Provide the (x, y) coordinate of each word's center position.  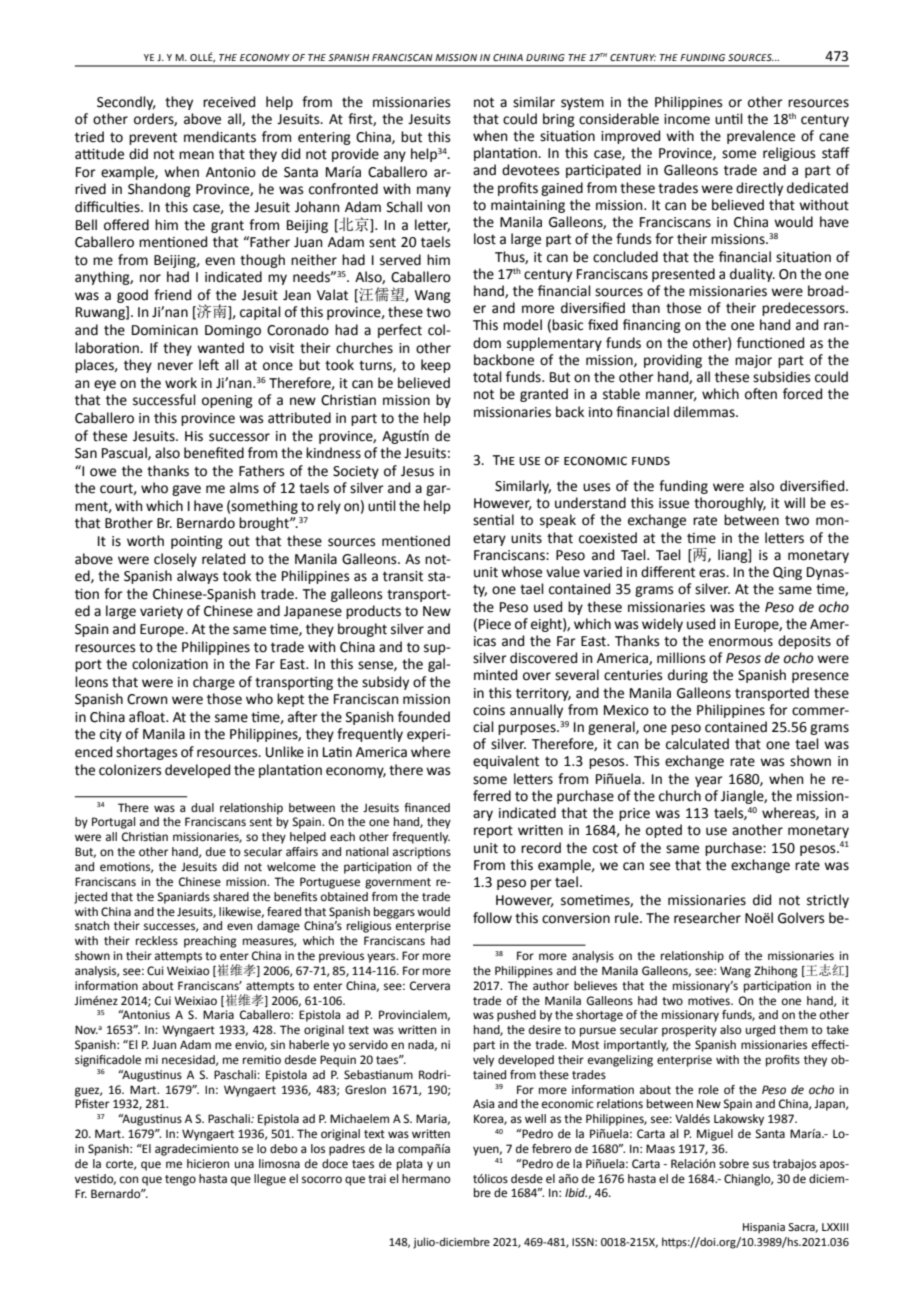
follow (492, 918)
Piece (495, 624)
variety (161, 612)
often (761, 394)
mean (196, 155)
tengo (180, 1180)
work (181, 383)
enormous (741, 642)
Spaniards (183, 898)
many (434, 191)
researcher (707, 918)
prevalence (761, 137)
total (487, 377)
